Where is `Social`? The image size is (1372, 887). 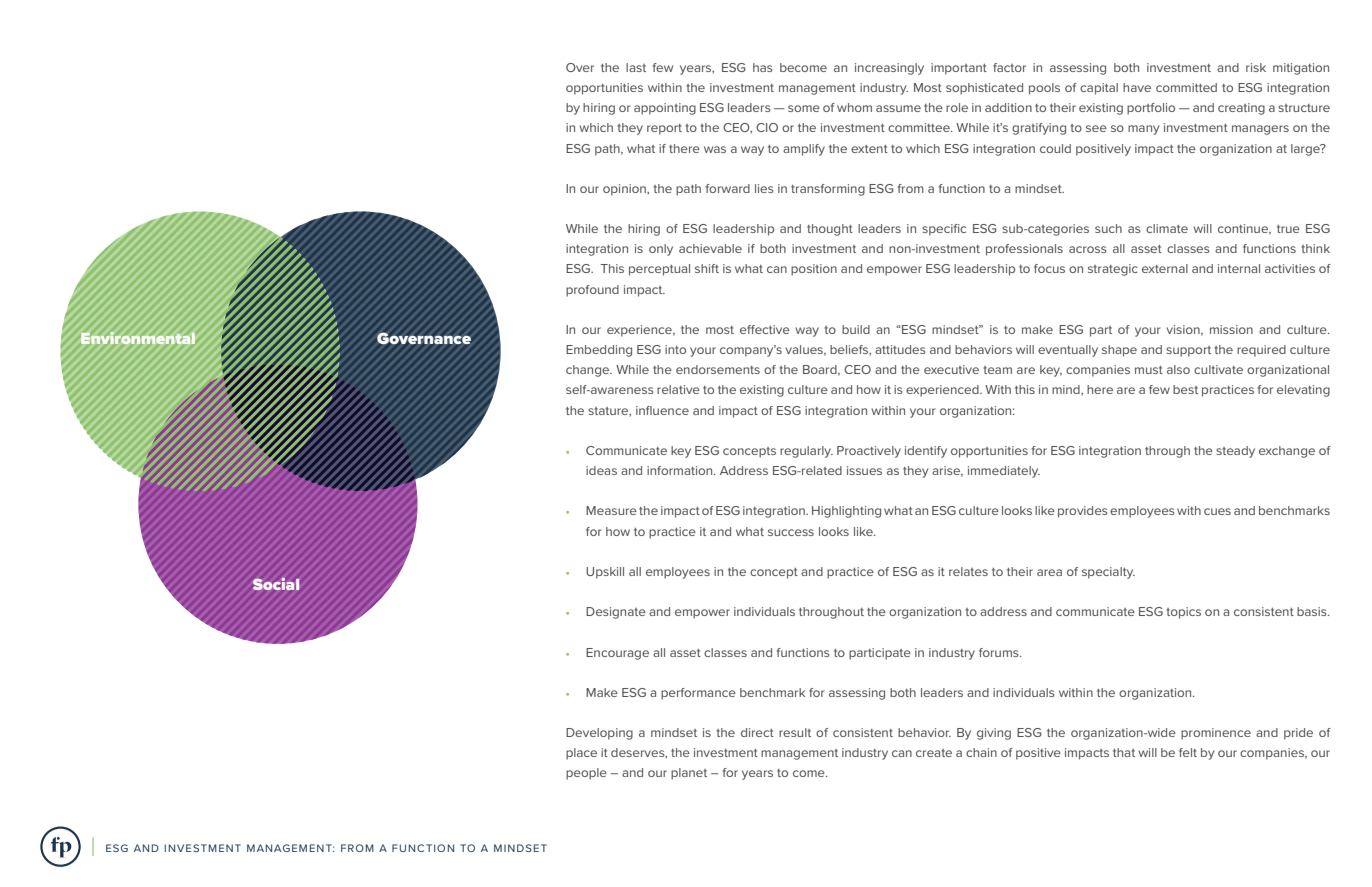 Social is located at coordinates (276, 584).
